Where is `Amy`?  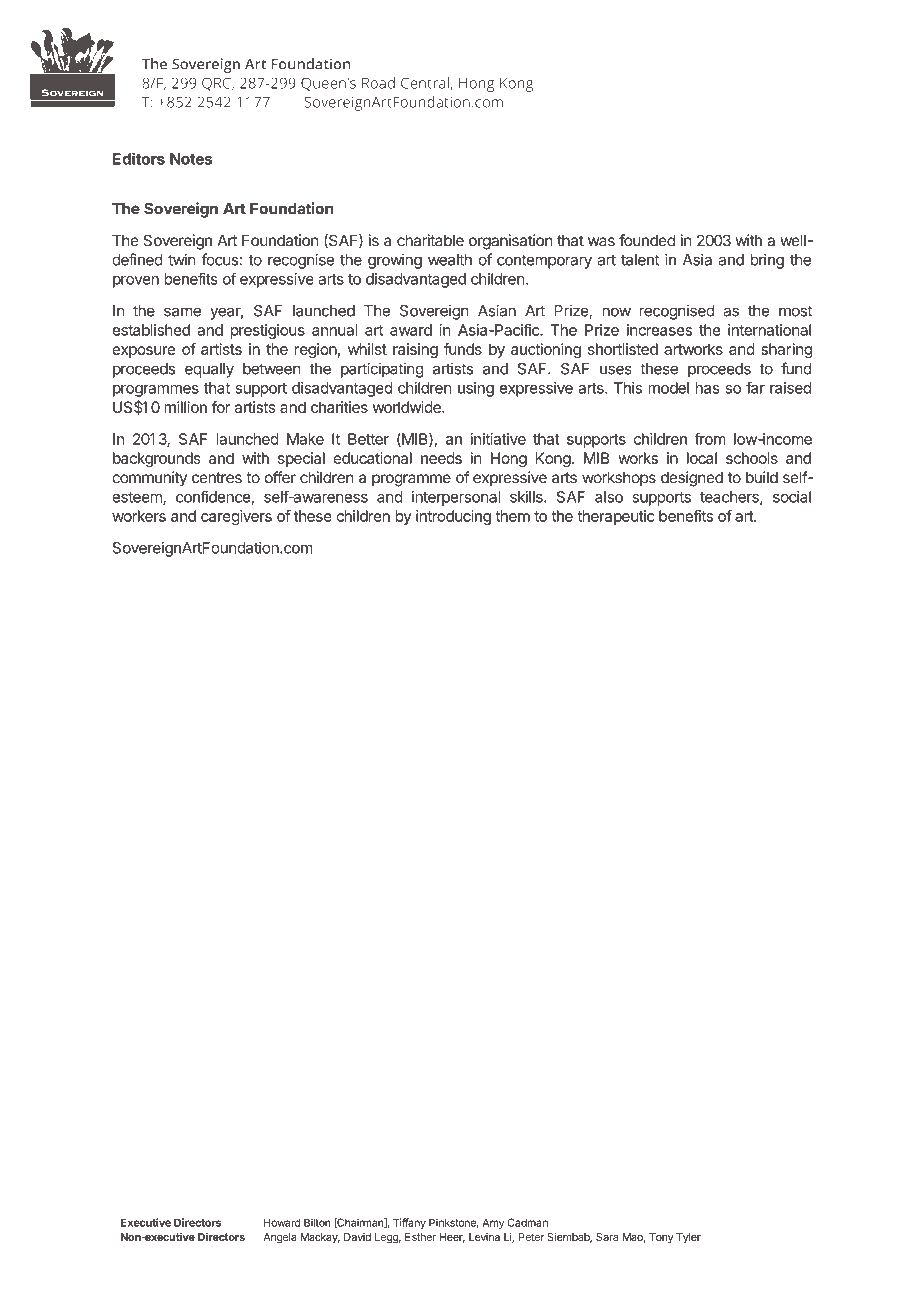
Amy is located at coordinates (493, 1223).
